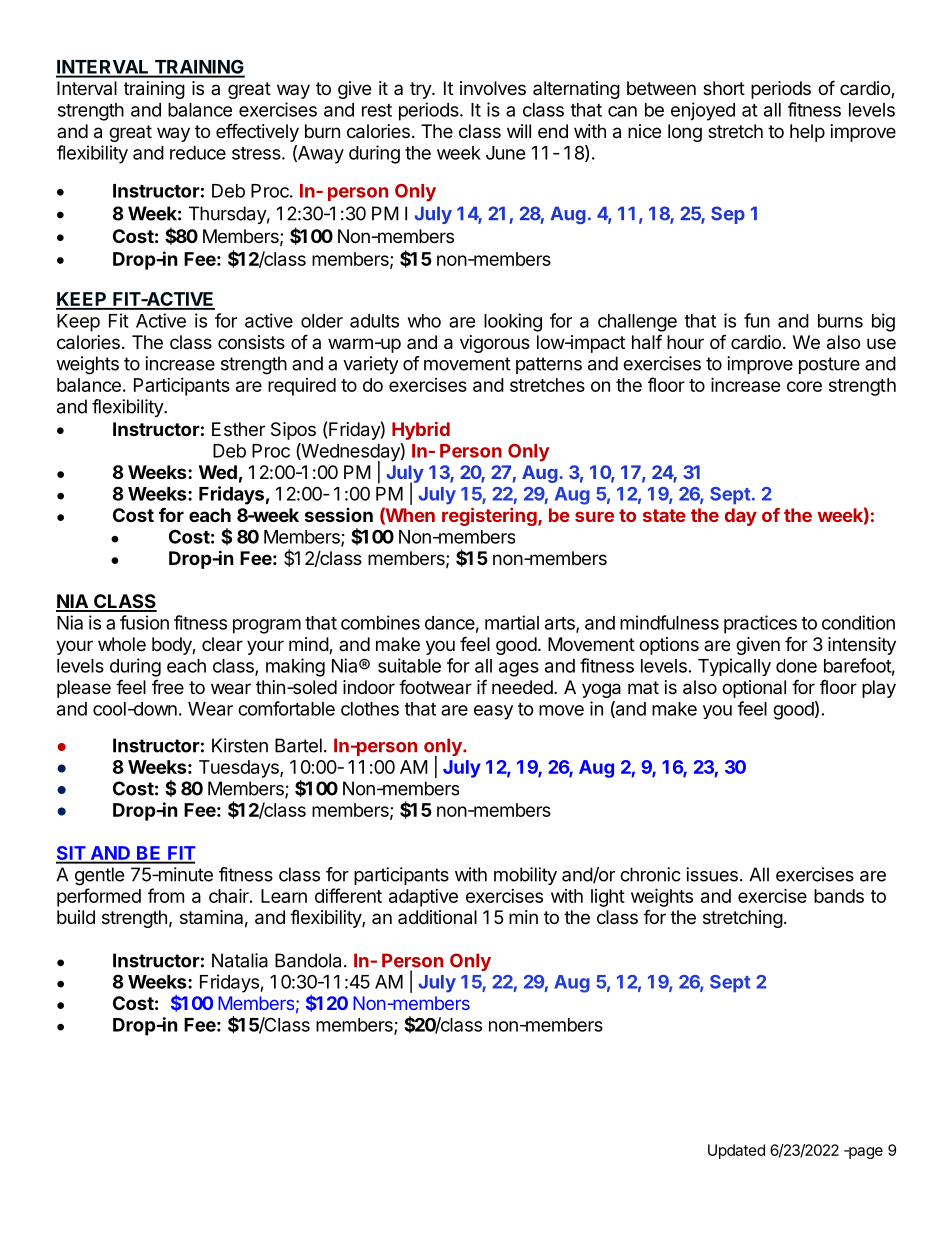 The height and width of the screenshot is (1233, 952). Describe the element at coordinates (736, 1151) in the screenshot. I see `Updated` at that location.
